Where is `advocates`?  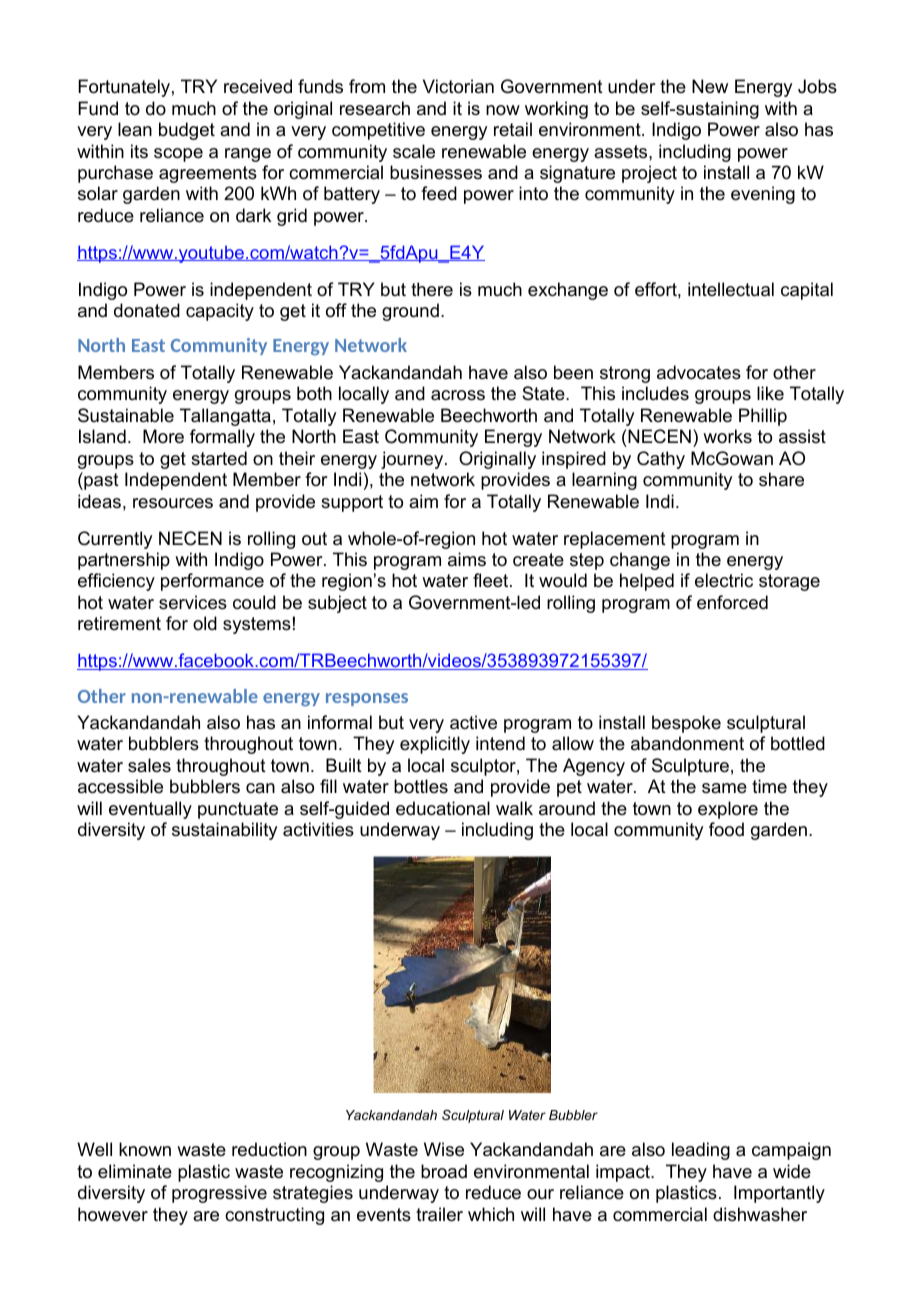 advocates is located at coordinates (699, 372).
